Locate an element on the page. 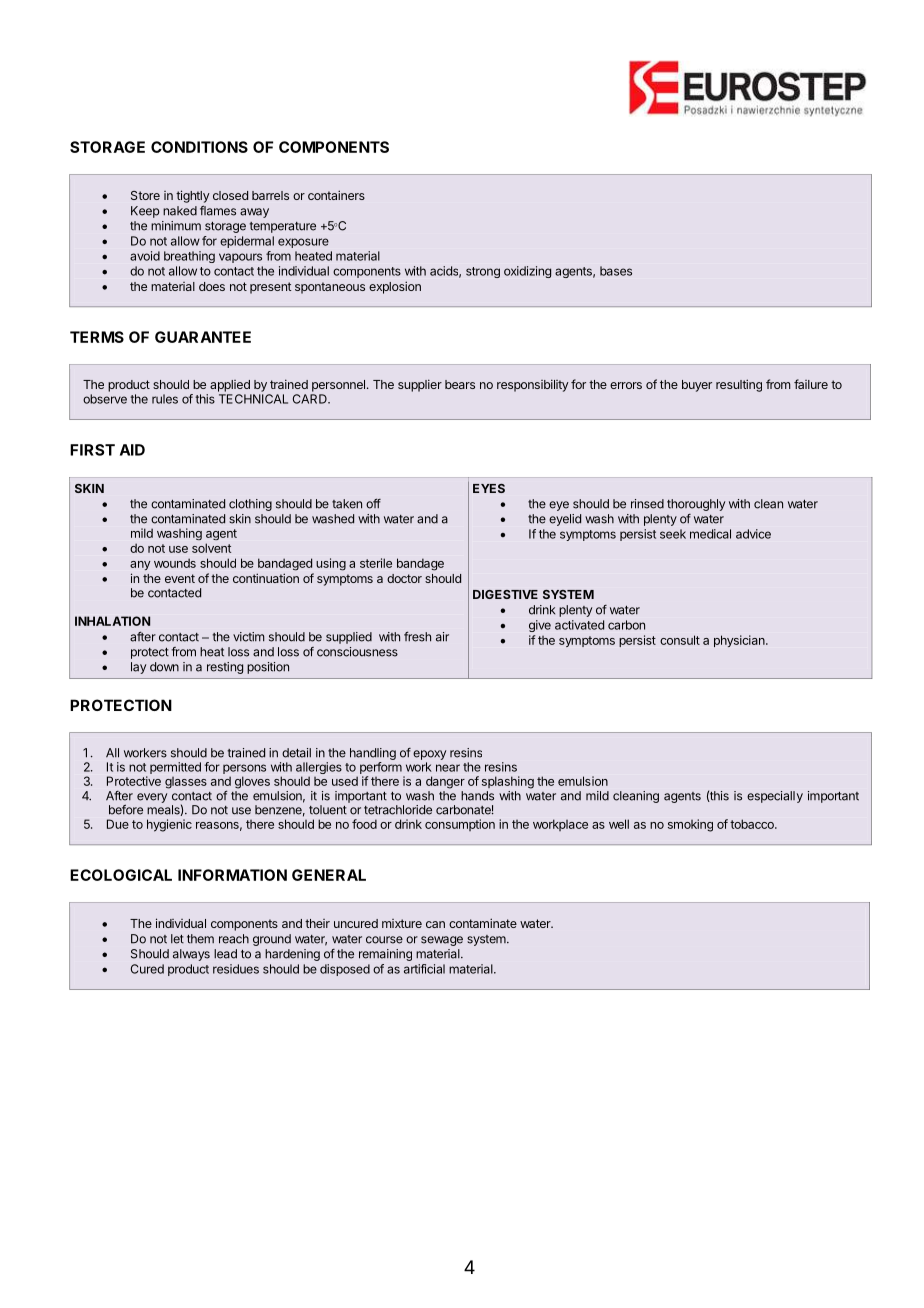 The width and height of the document is (924, 1308). containers is located at coordinates (336, 195).
